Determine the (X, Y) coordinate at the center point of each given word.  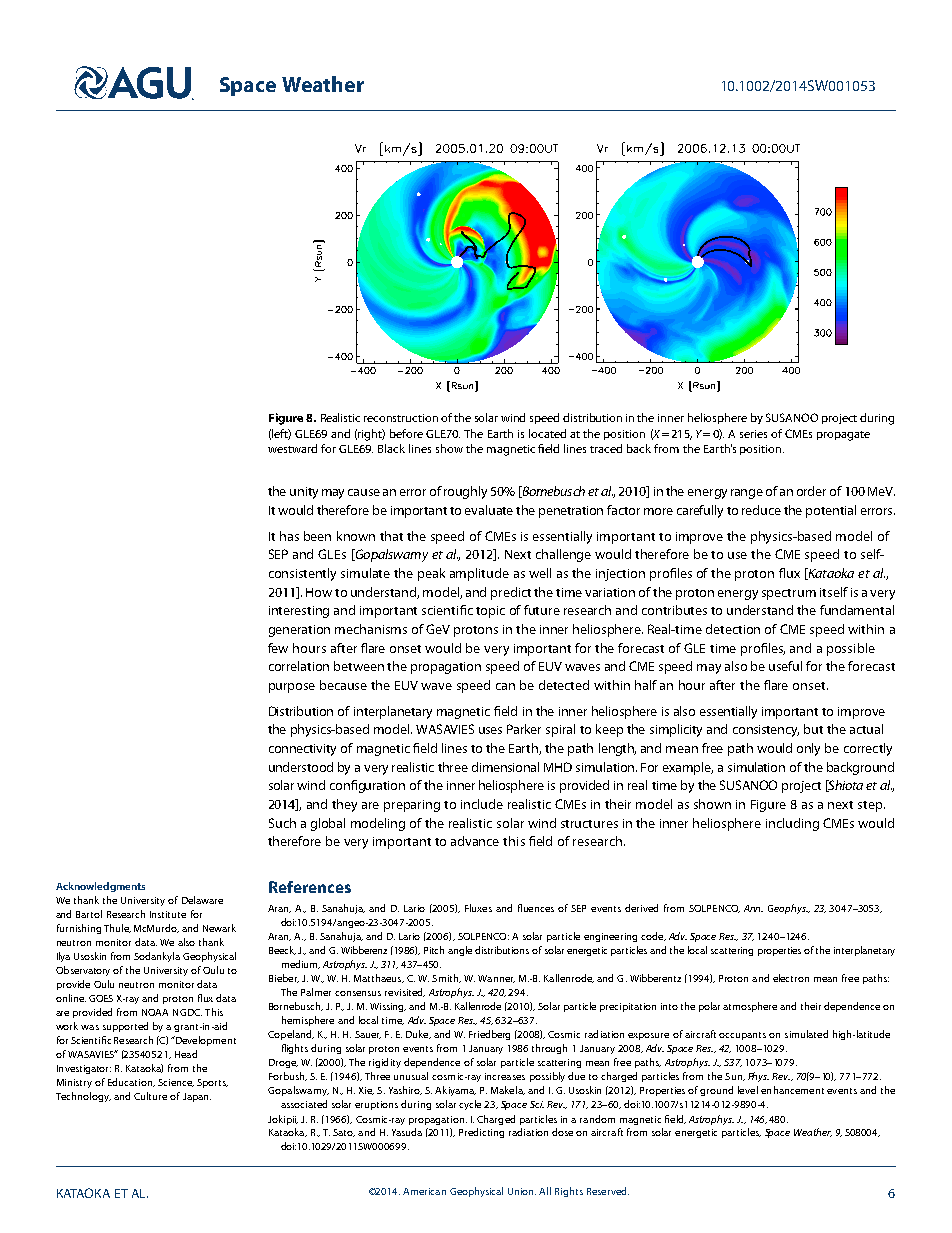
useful (785, 666)
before (406, 433)
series (753, 434)
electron (791, 978)
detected (564, 685)
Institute (168, 914)
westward (292, 448)
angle (460, 951)
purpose (292, 688)
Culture (150, 1096)
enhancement (792, 1090)
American (424, 1191)
